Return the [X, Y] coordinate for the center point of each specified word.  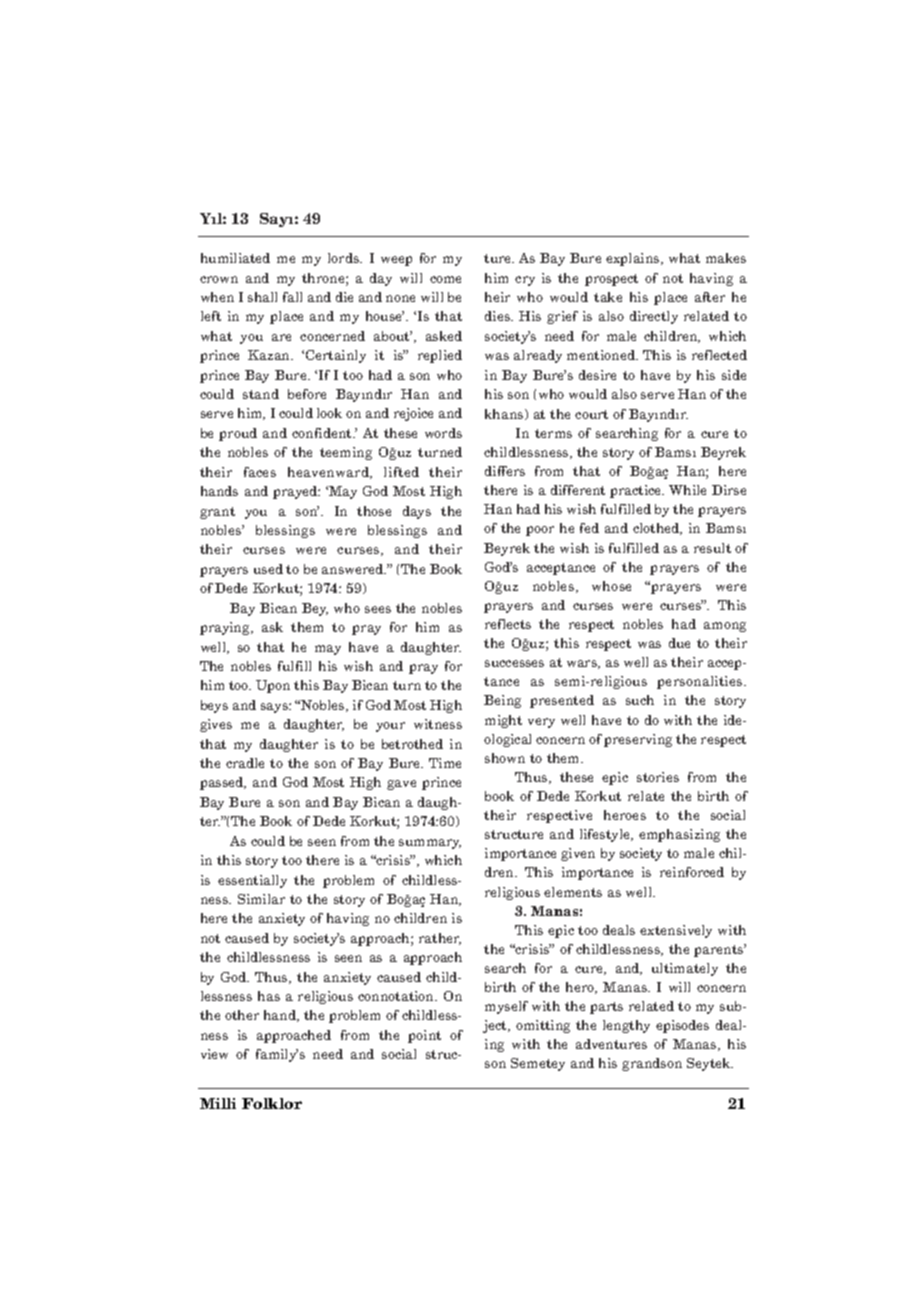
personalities [701, 682]
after [710, 297]
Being [502, 701]
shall [262, 297]
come [445, 279]
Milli [218, 1103]
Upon [273, 686]
